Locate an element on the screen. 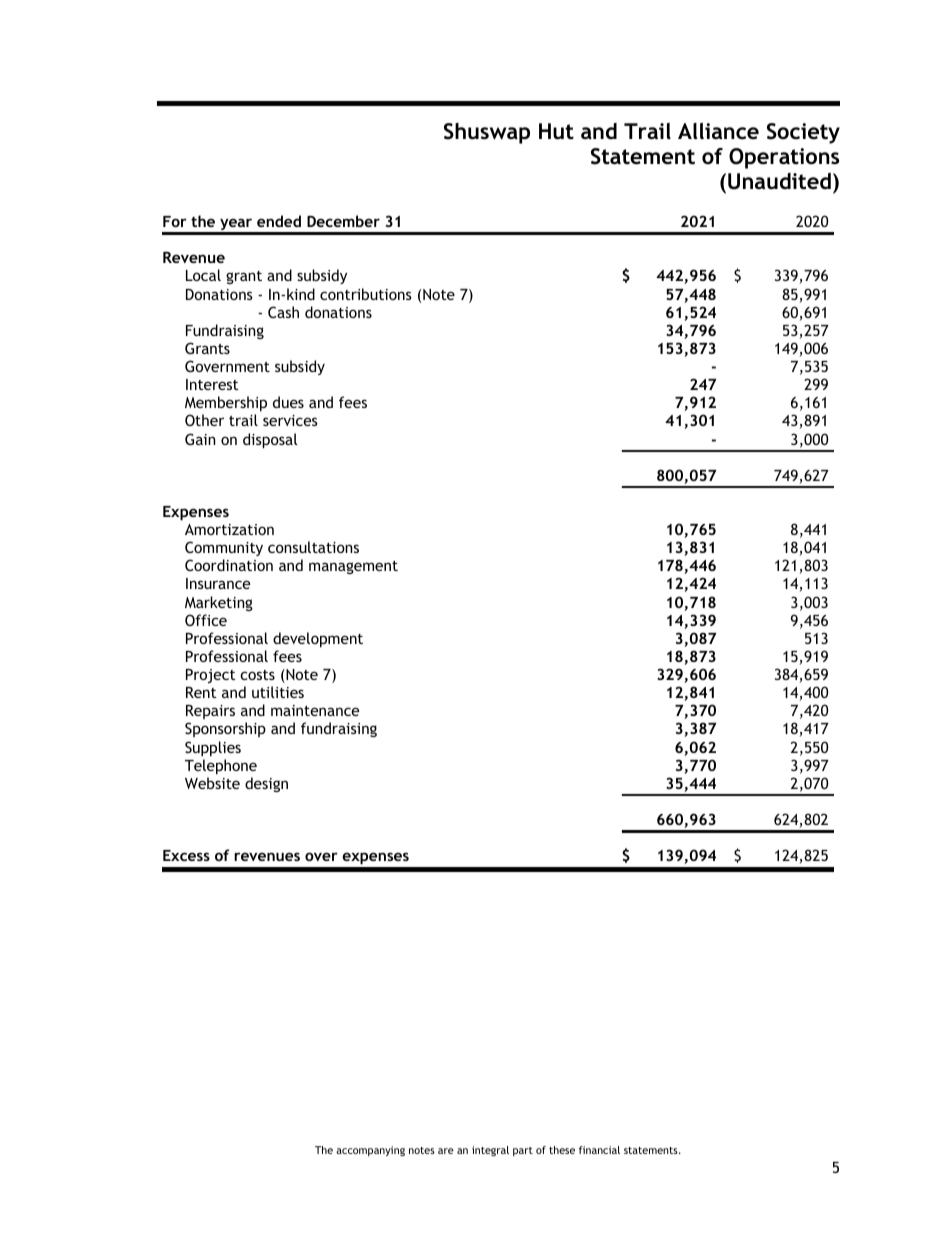 The height and width of the screenshot is (1233, 952). Community is located at coordinates (224, 548).
